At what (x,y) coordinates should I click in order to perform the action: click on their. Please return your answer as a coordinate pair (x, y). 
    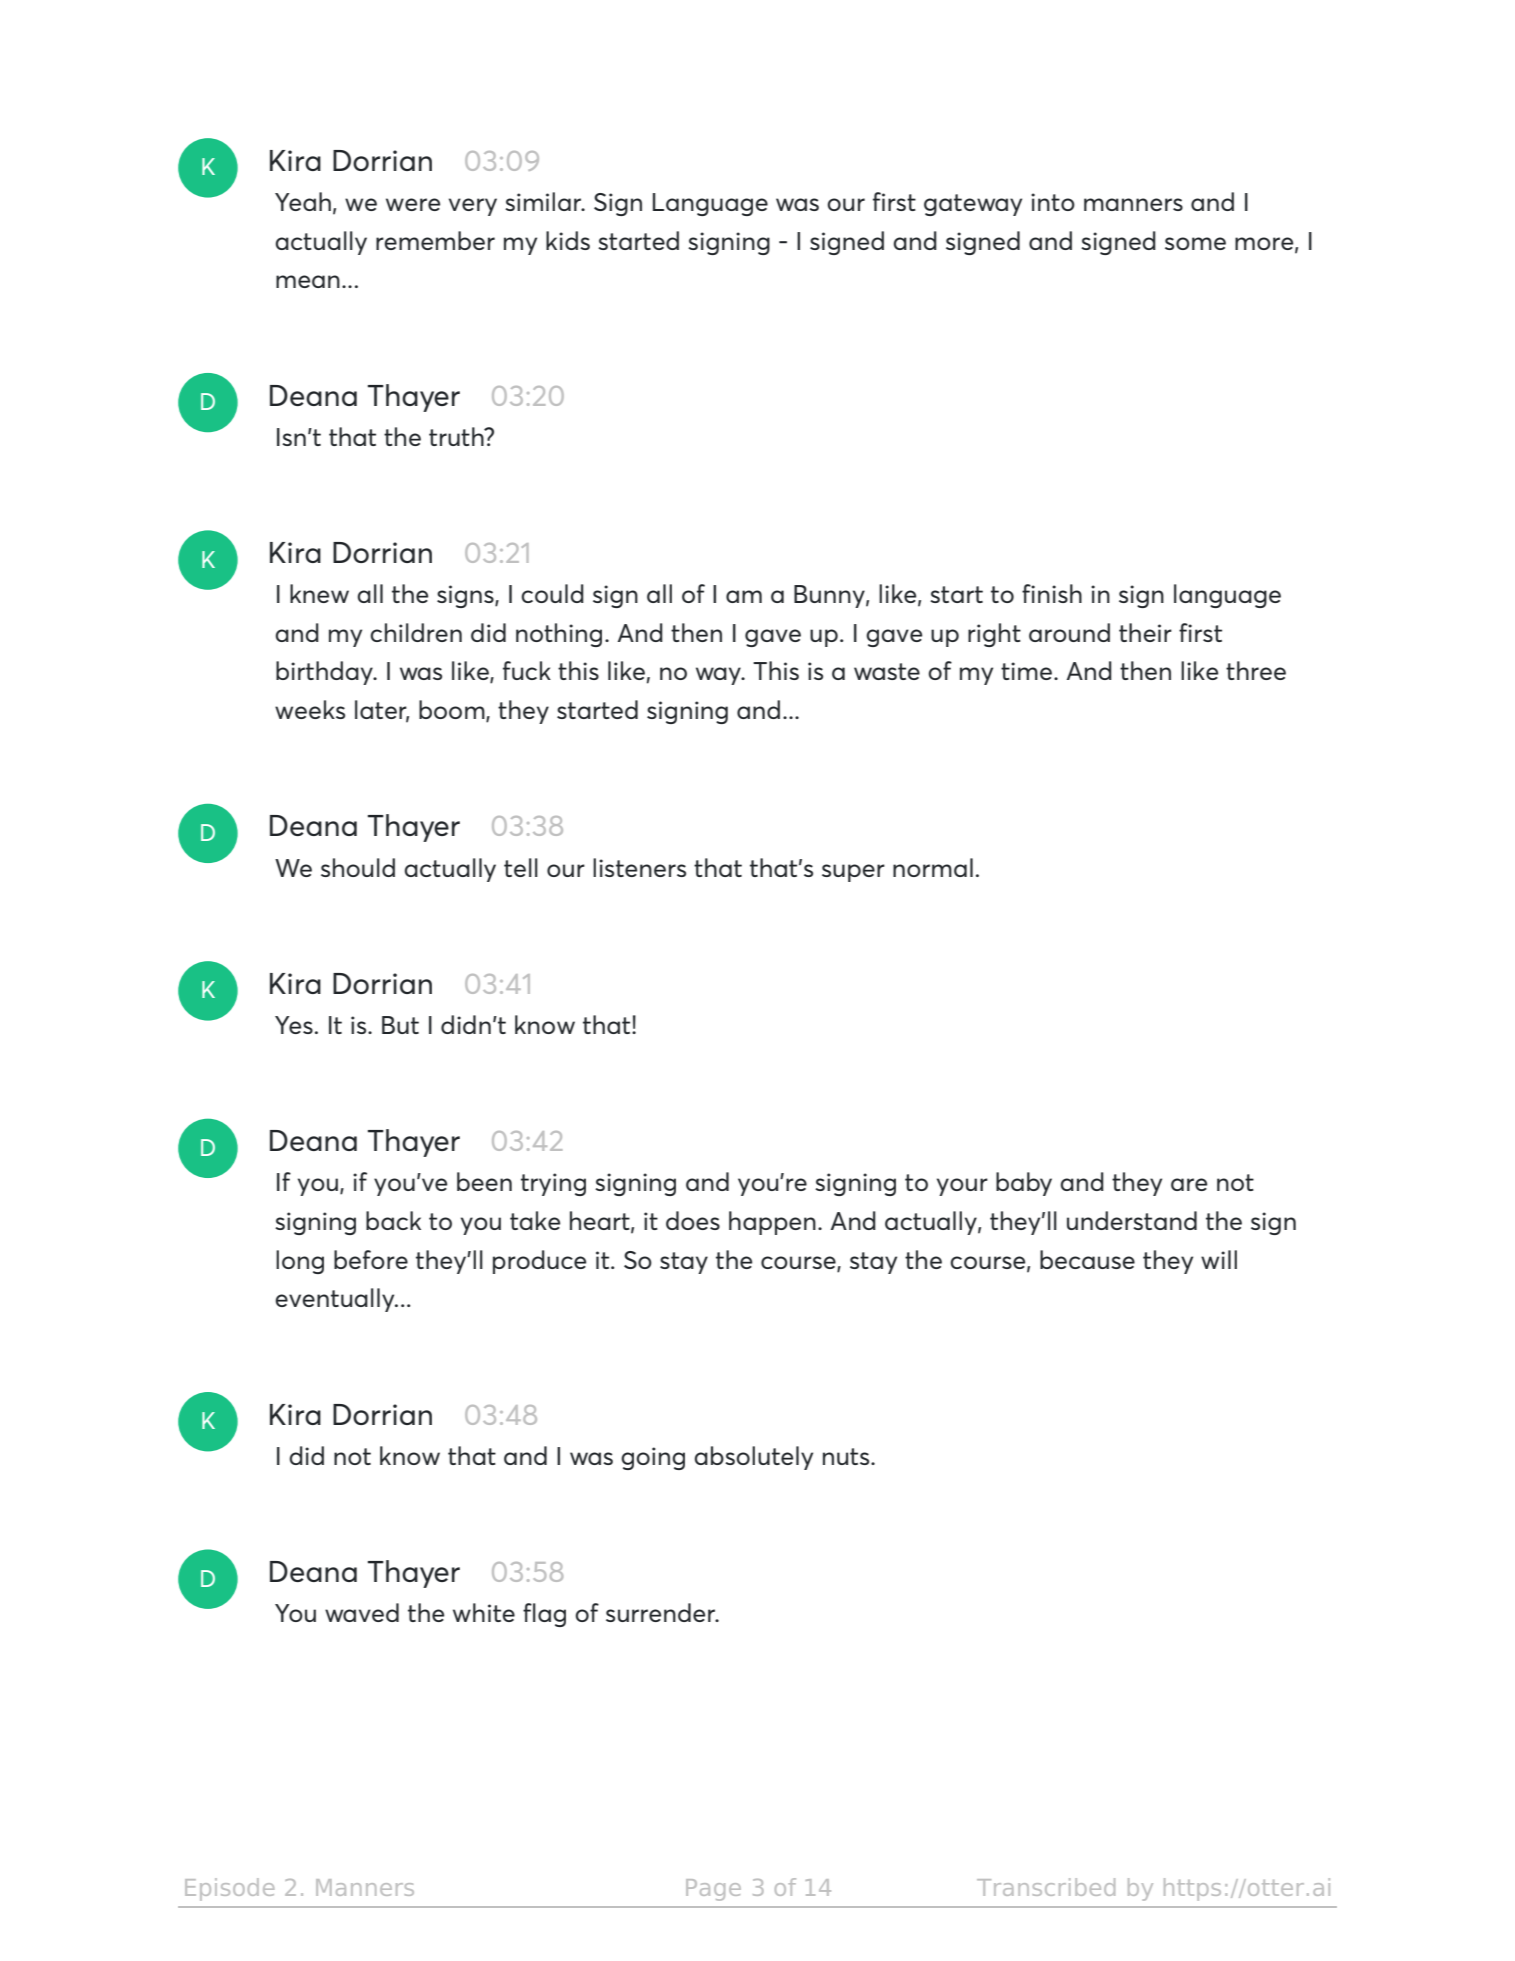
    Looking at the image, I should click on (1145, 632).
